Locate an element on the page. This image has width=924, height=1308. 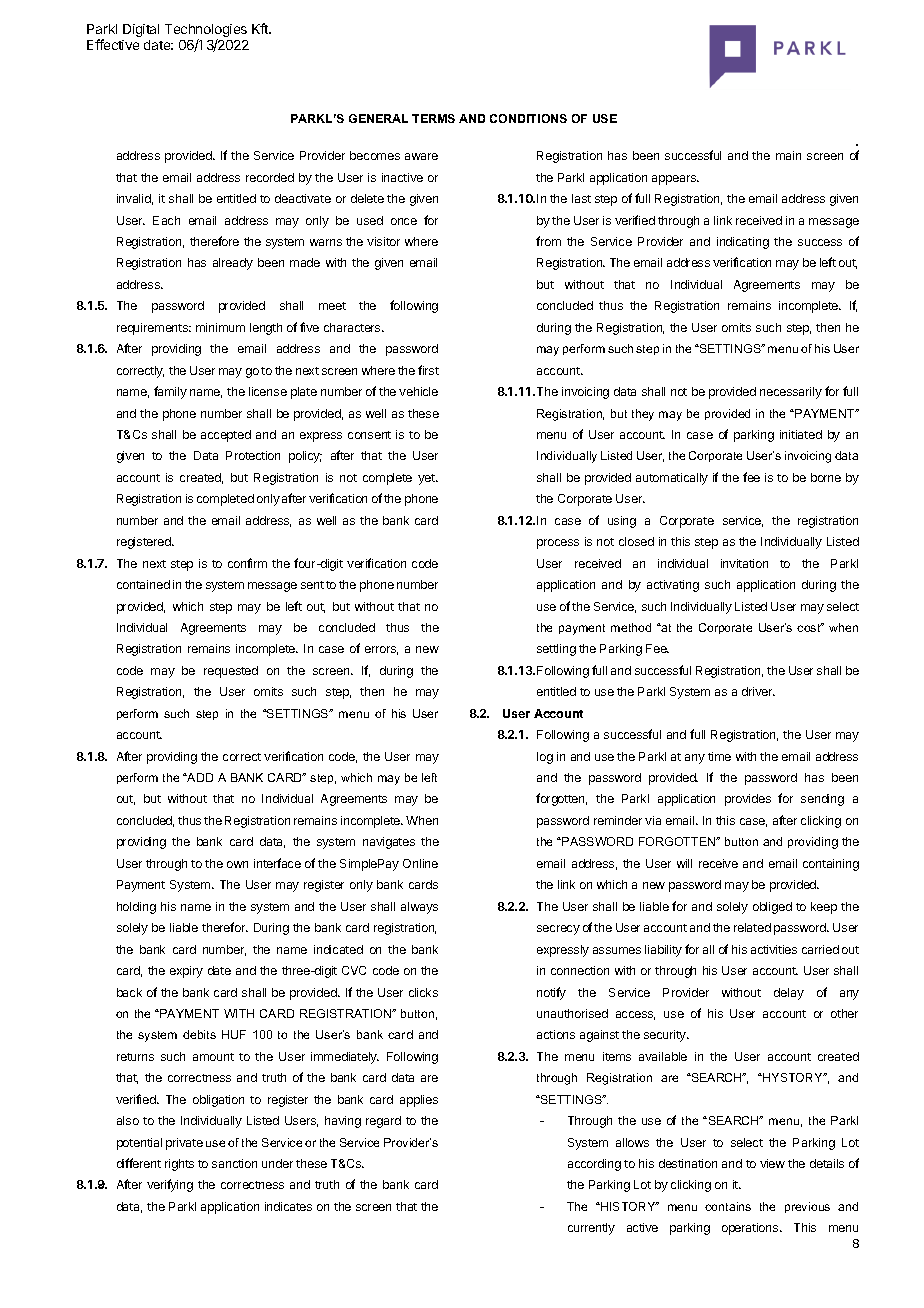
accepted is located at coordinates (226, 436).
